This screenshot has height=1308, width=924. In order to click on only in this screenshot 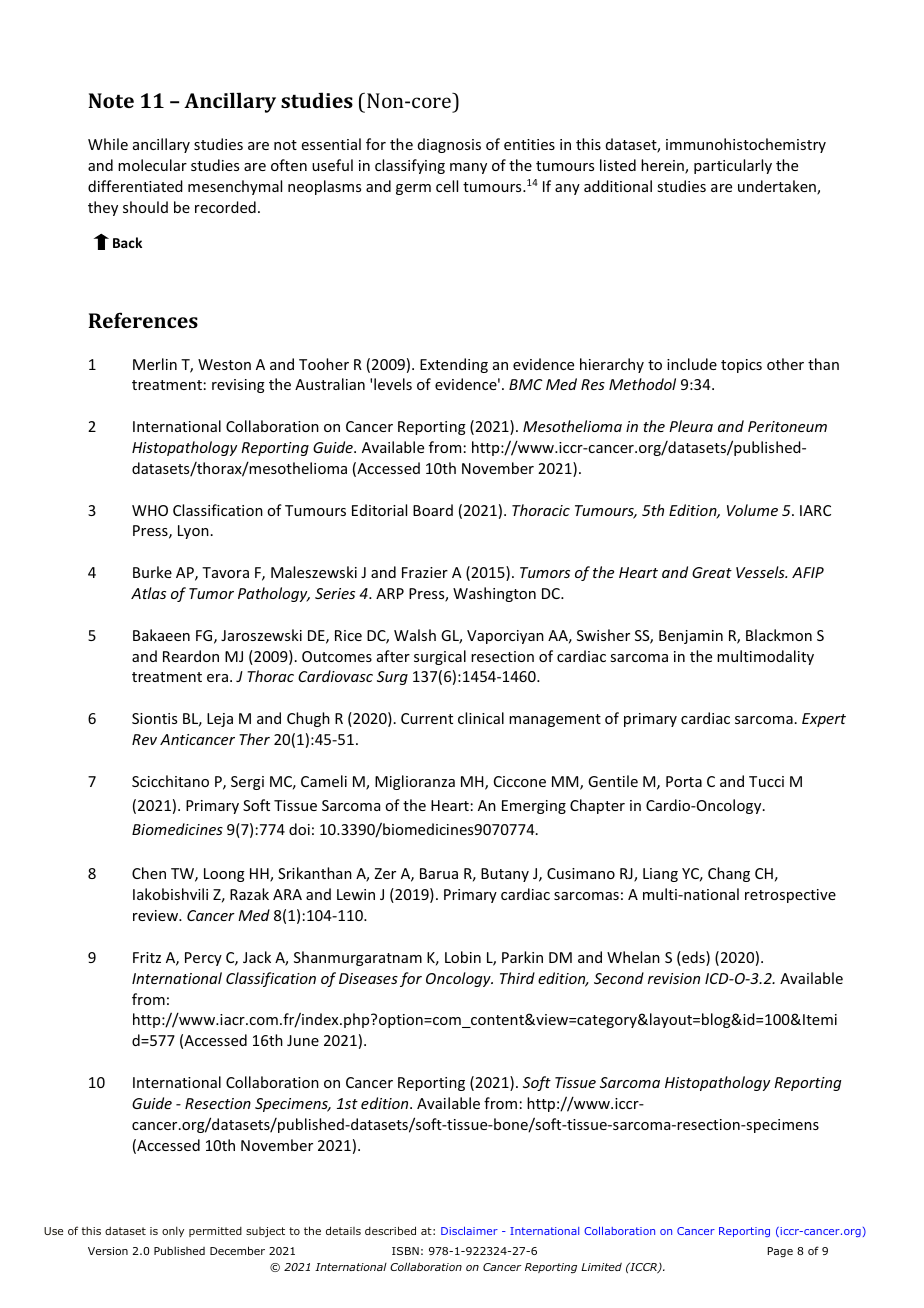, I will do `click(173, 1231)`.
